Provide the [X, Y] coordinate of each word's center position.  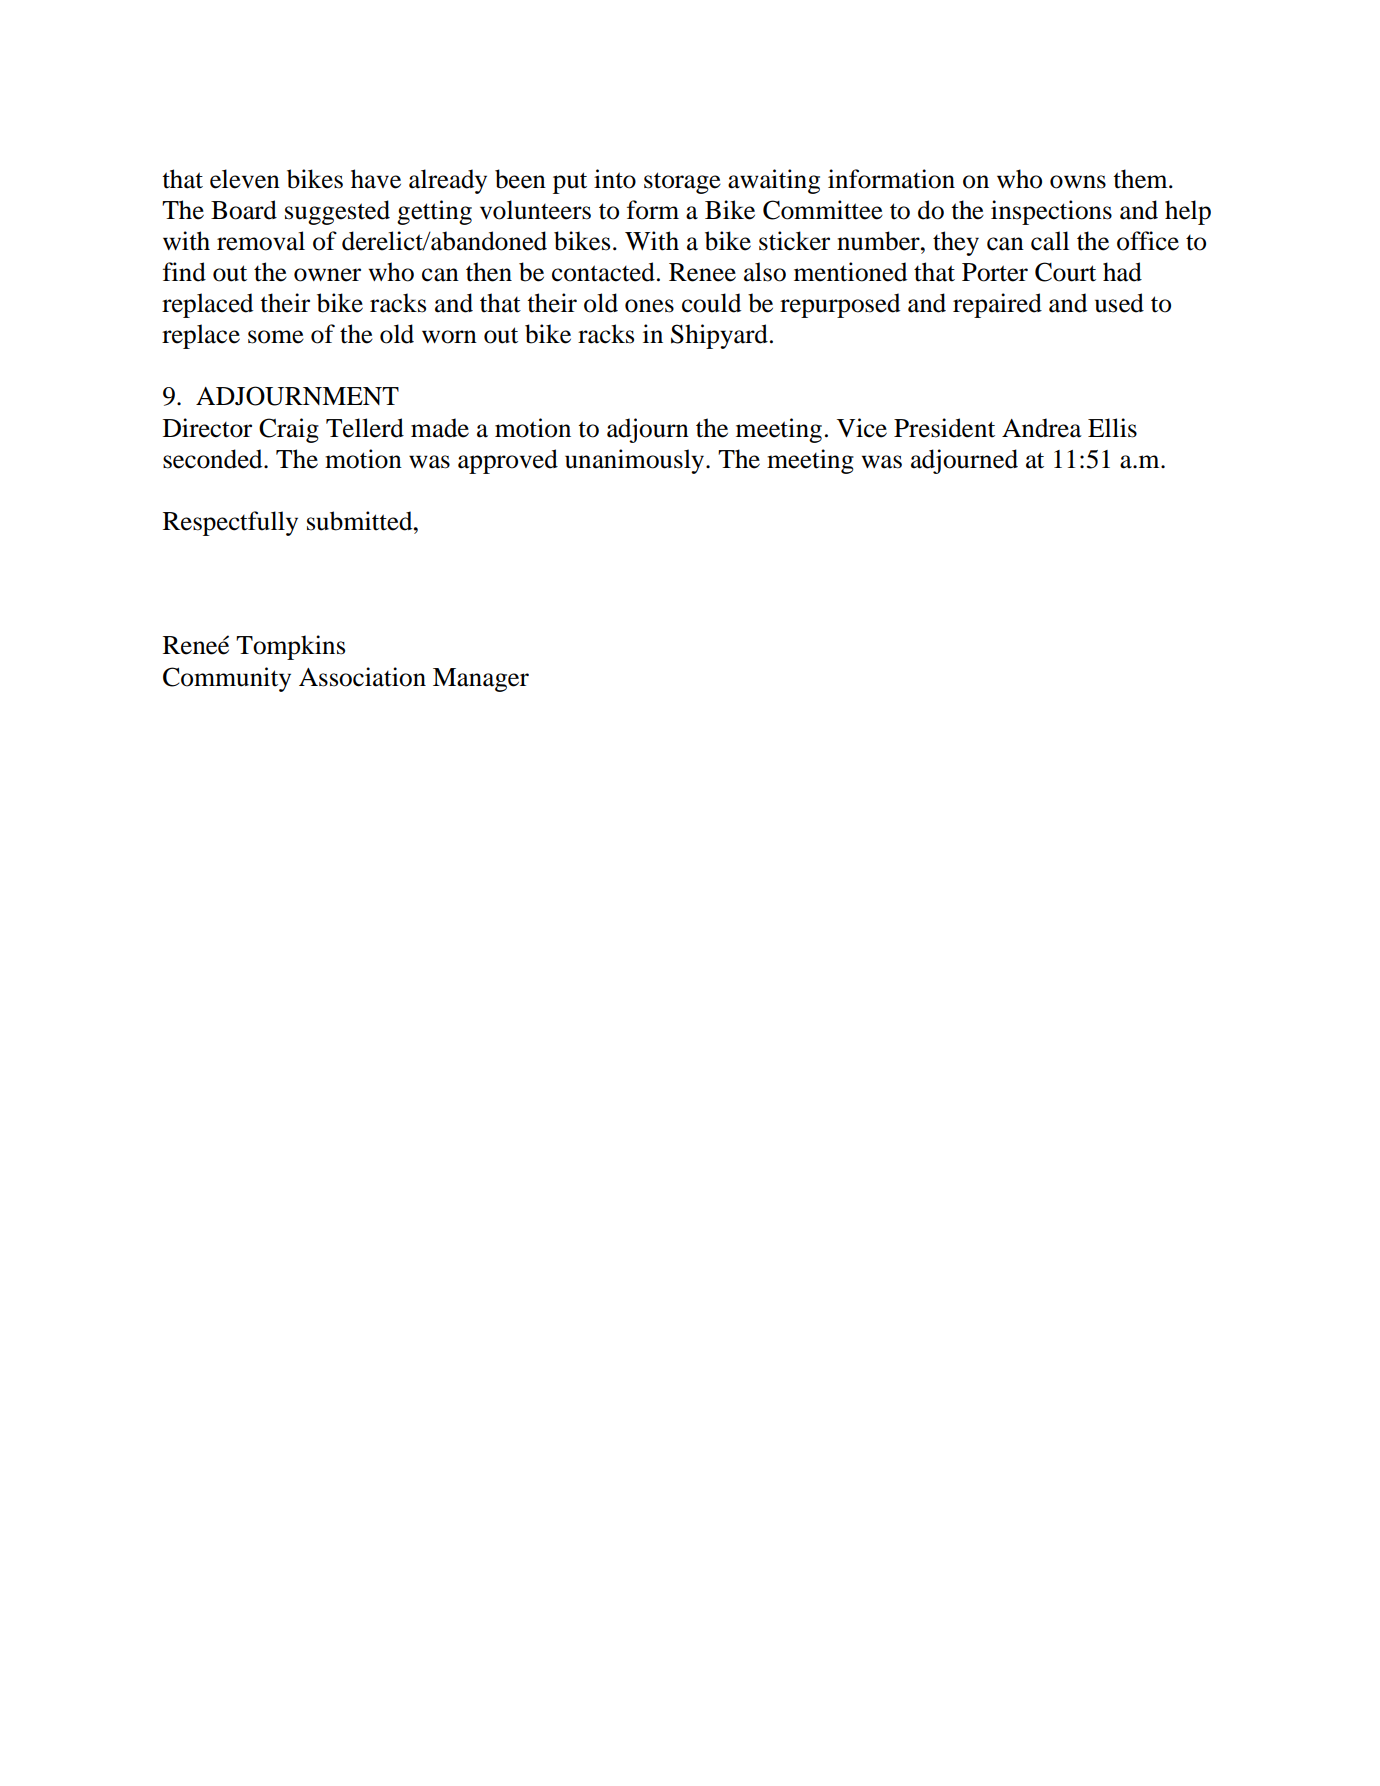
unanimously [636, 461]
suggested [337, 212]
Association [362, 677]
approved [508, 461]
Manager [481, 680]
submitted [361, 521]
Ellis [1112, 428]
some [276, 337]
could [711, 303]
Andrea [1042, 428]
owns [1078, 182]
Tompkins [290, 647]
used [1119, 303]
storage [682, 183]
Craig [289, 430]
